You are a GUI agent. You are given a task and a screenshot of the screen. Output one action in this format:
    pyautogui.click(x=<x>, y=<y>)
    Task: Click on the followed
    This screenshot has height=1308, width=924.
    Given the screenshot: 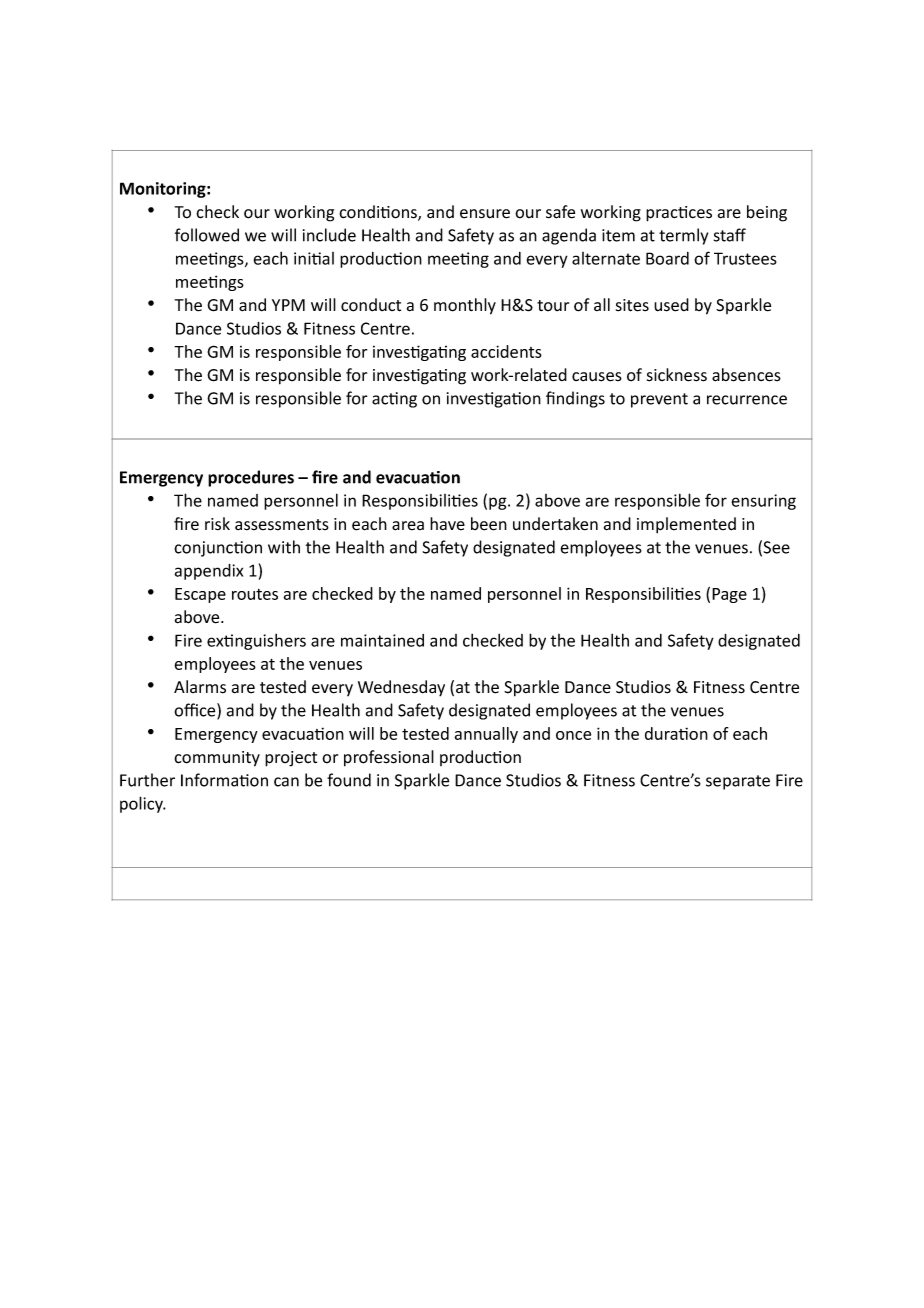 What is the action you would take?
    pyautogui.click(x=207, y=235)
